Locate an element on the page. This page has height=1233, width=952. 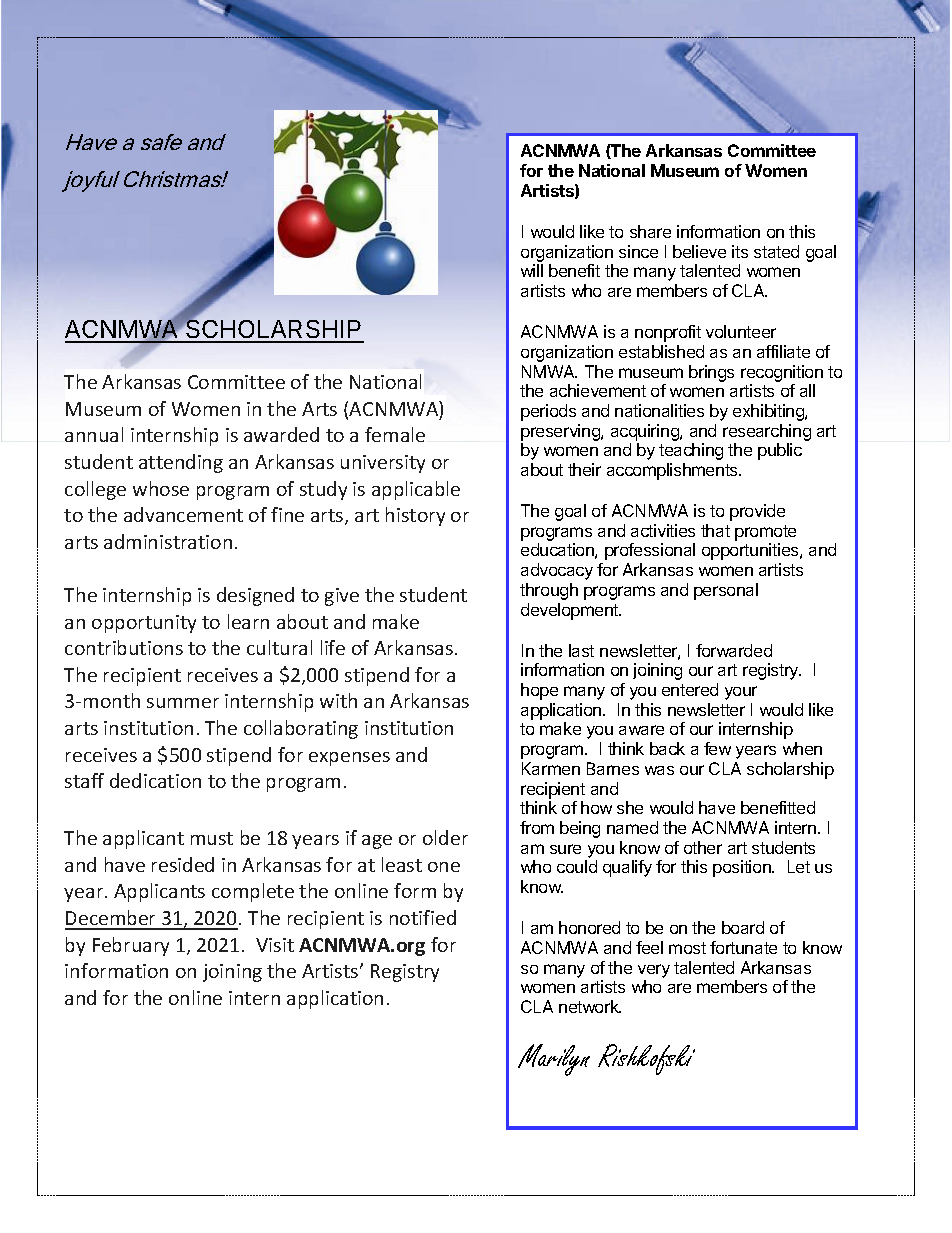
one is located at coordinates (444, 867).
